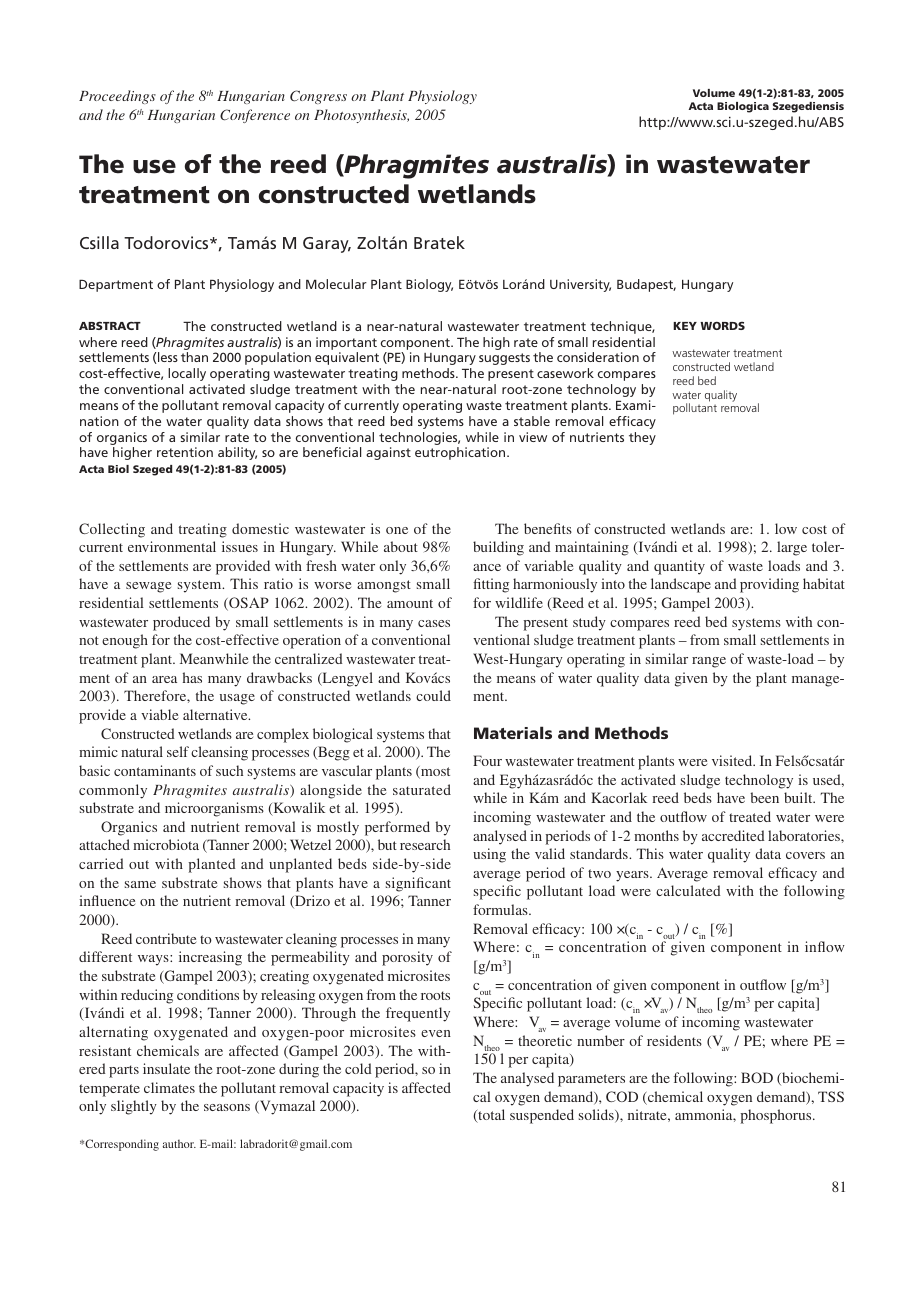 This document has width=924, height=1308. Describe the element at coordinates (117, 97) in the document. I see `Proceedings` at that location.
